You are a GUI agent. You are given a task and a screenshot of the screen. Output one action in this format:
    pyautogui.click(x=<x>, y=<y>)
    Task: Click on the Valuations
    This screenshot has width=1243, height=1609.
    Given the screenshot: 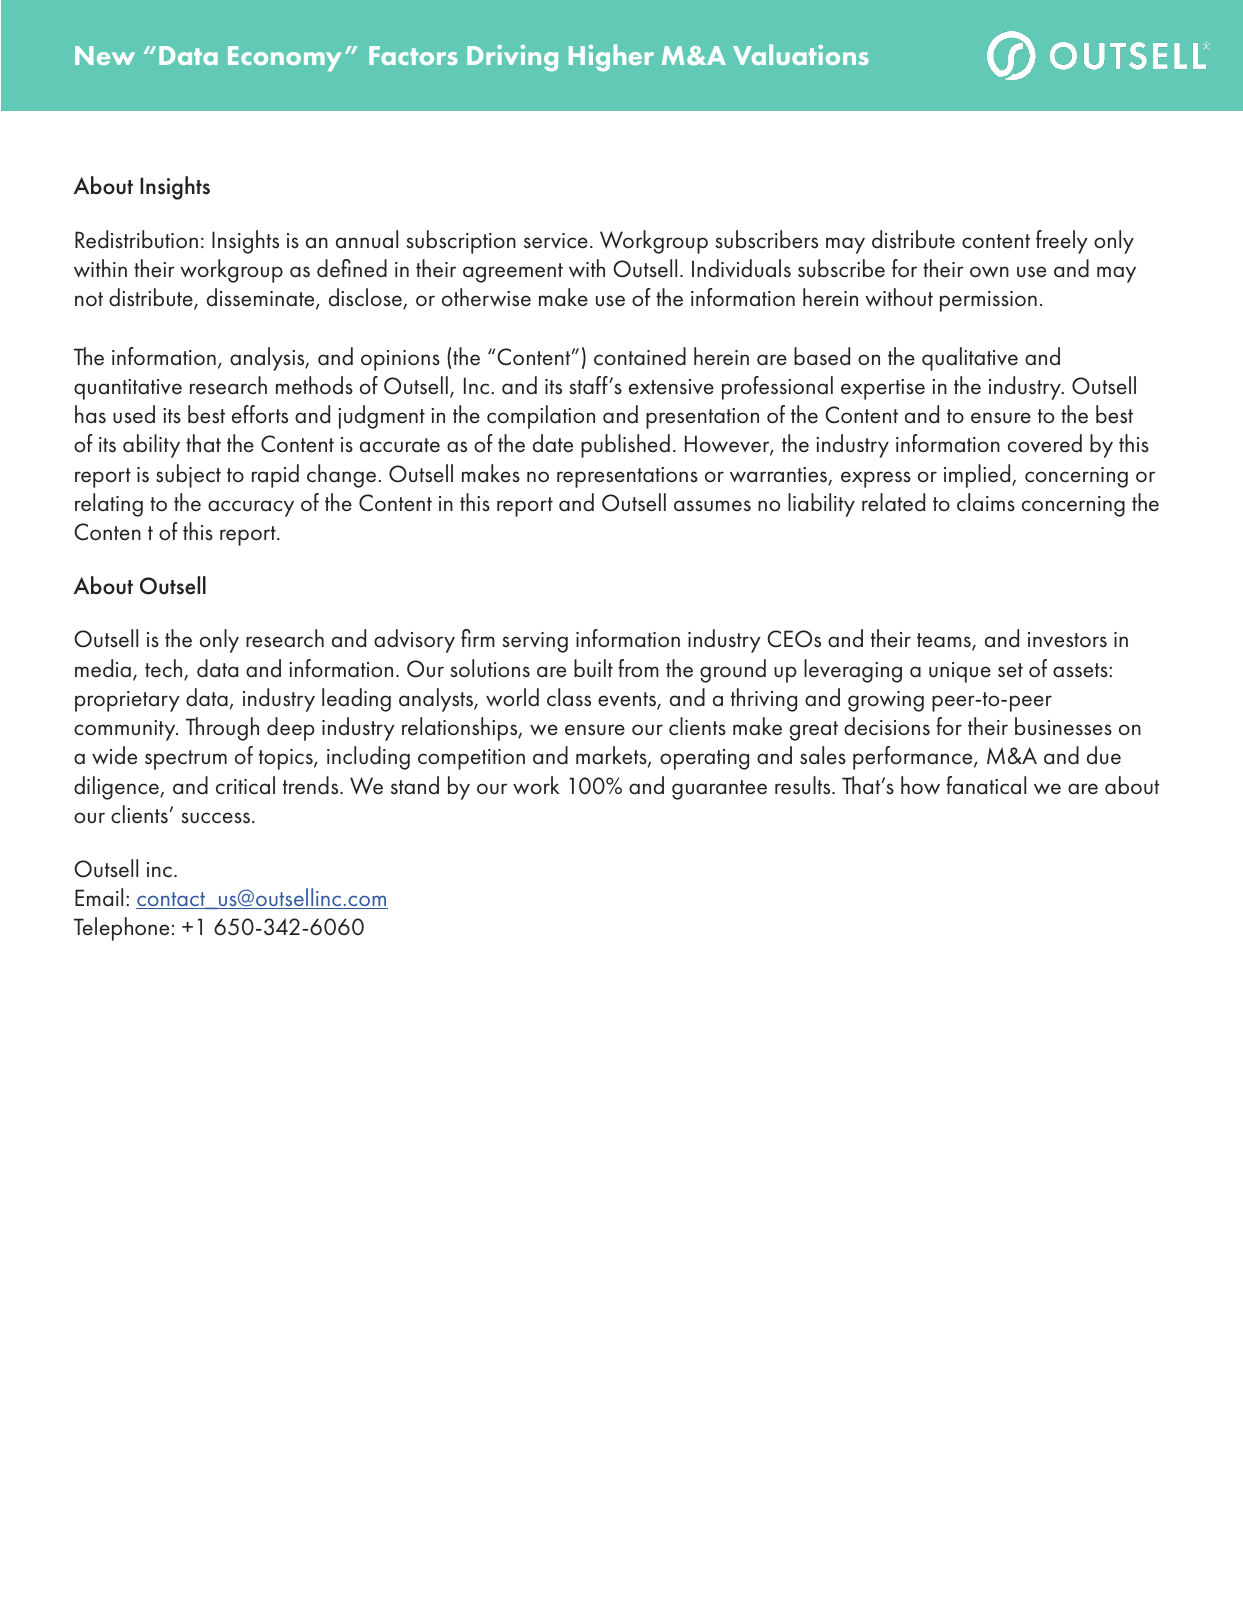 What is the action you would take?
    pyautogui.click(x=801, y=54)
